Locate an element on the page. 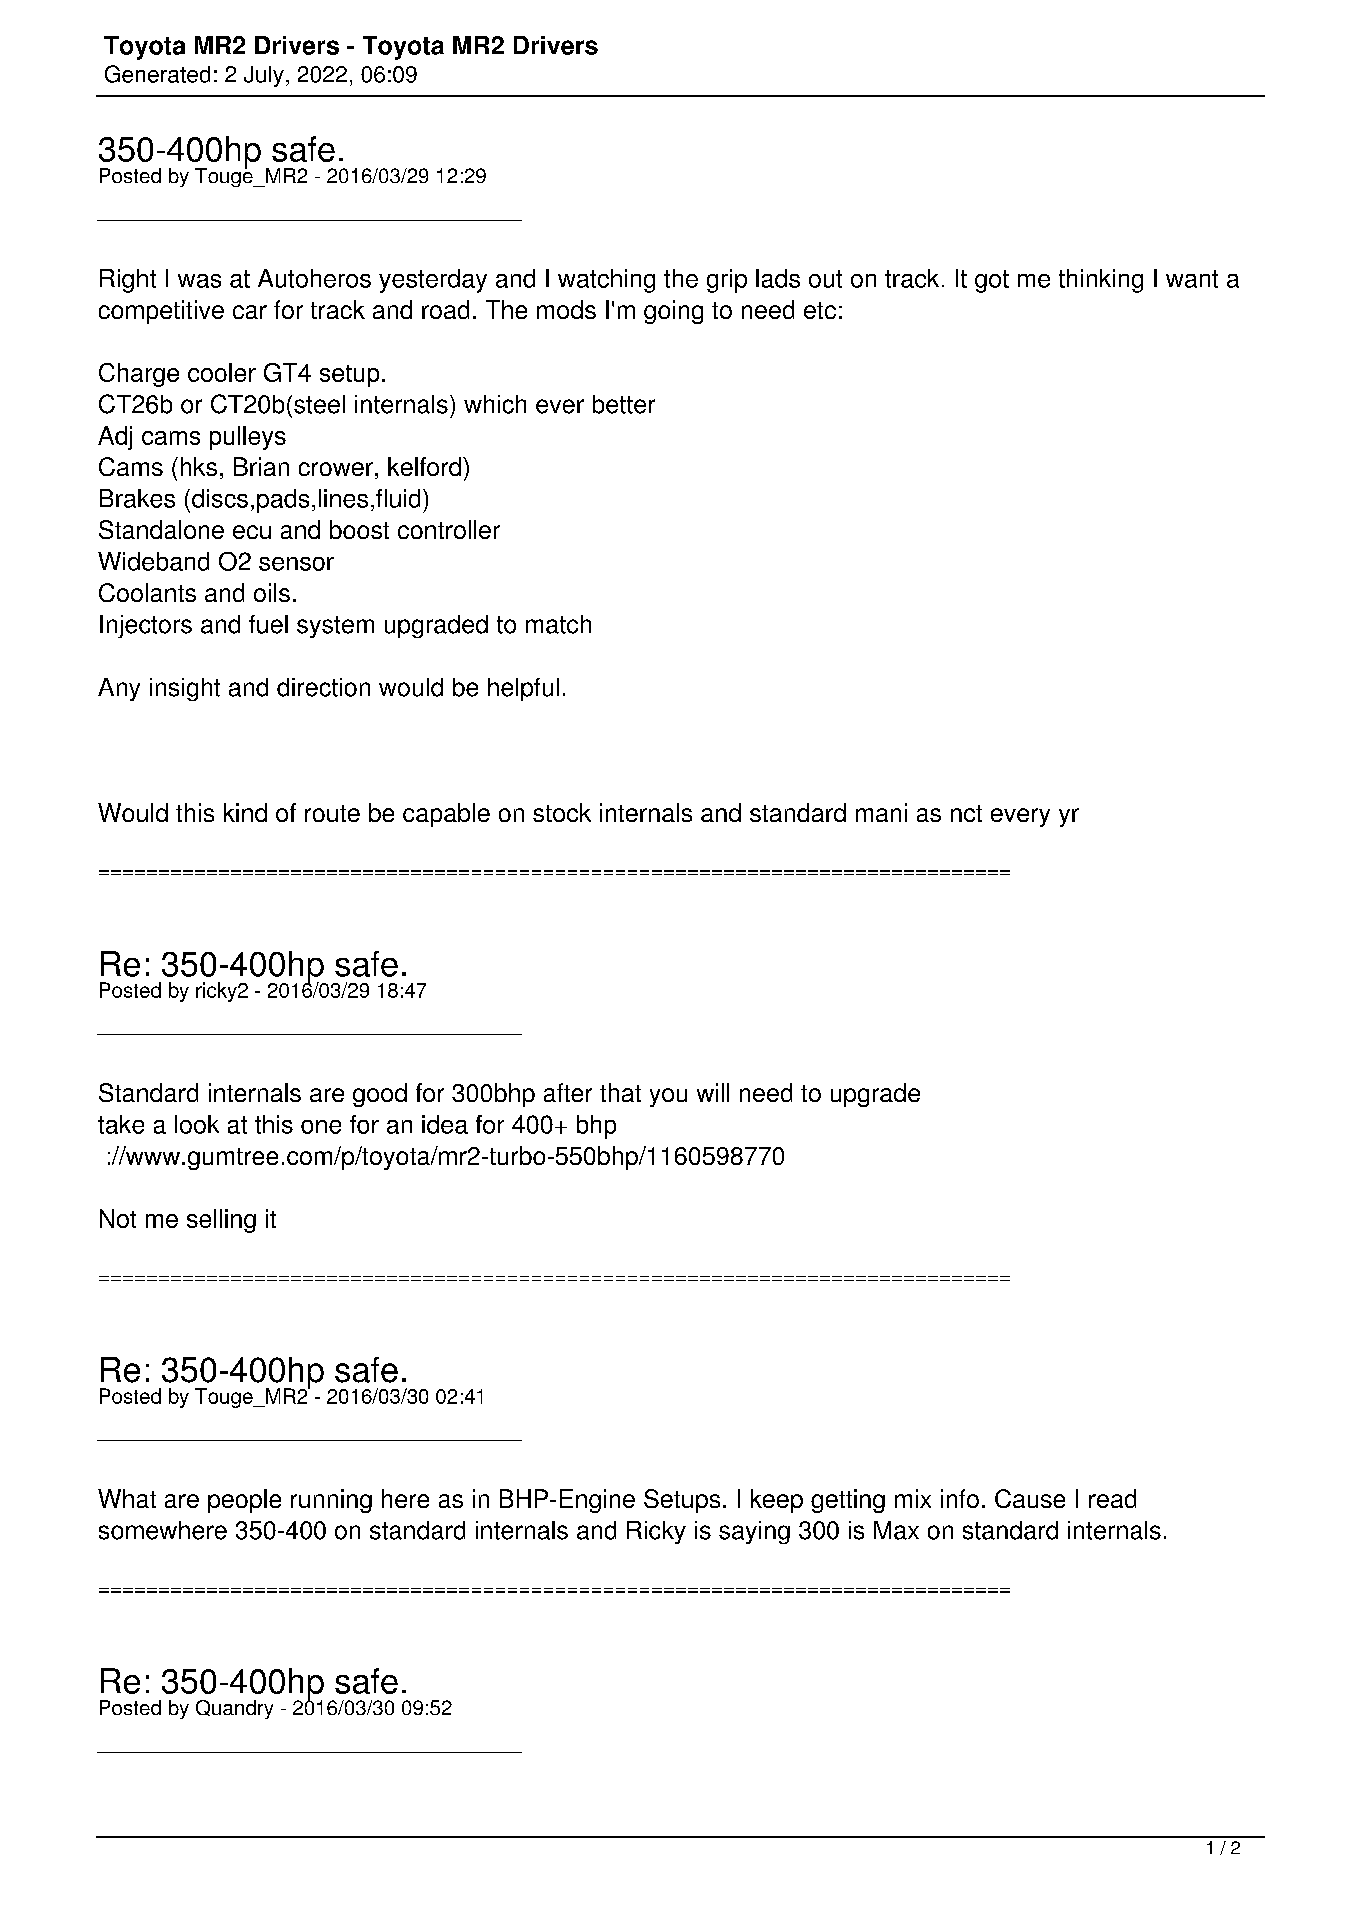 Image resolution: width=1361 pixels, height=1925 pixels. watching is located at coordinates (606, 281).
